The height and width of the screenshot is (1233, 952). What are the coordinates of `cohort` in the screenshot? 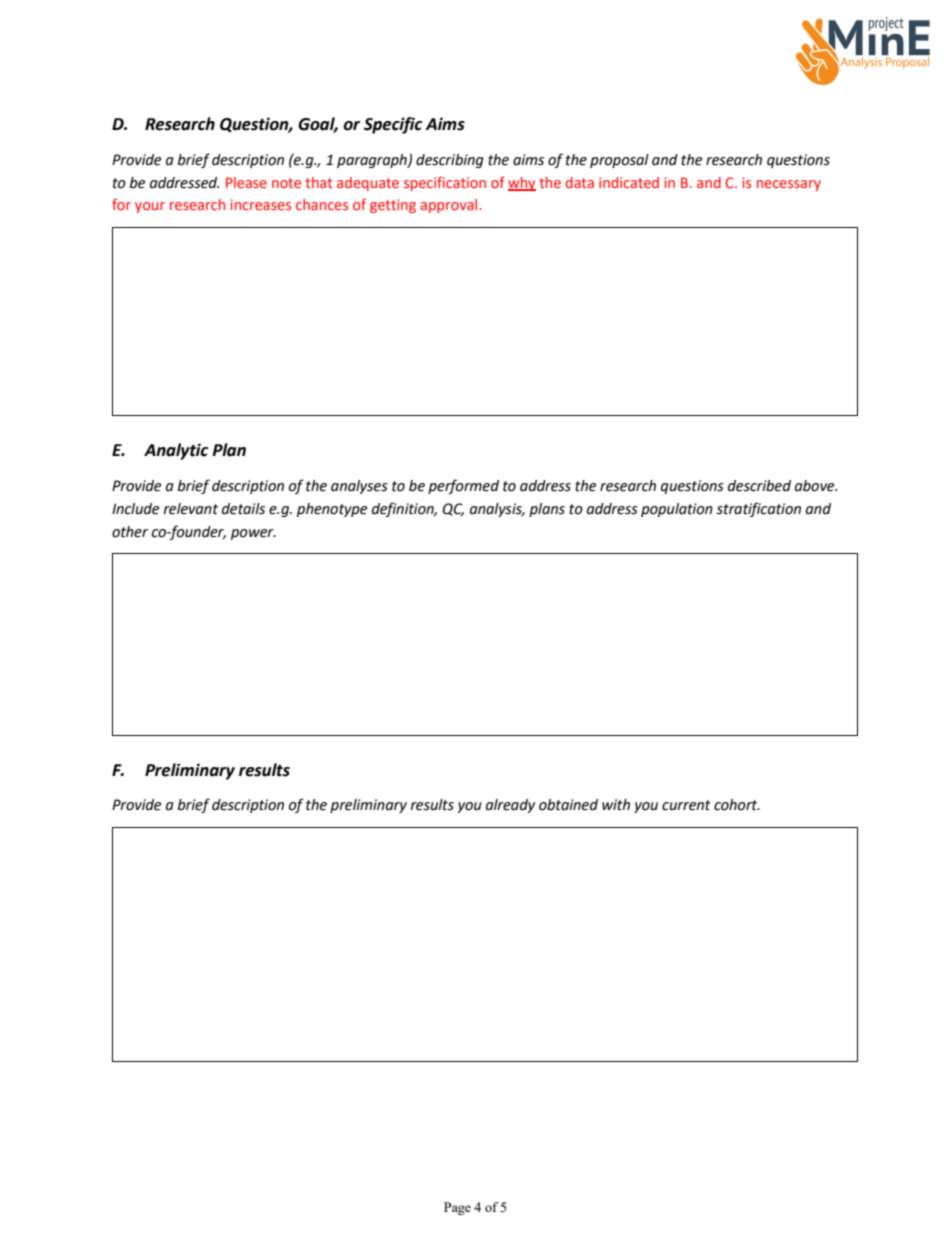 It's located at (737, 805).
